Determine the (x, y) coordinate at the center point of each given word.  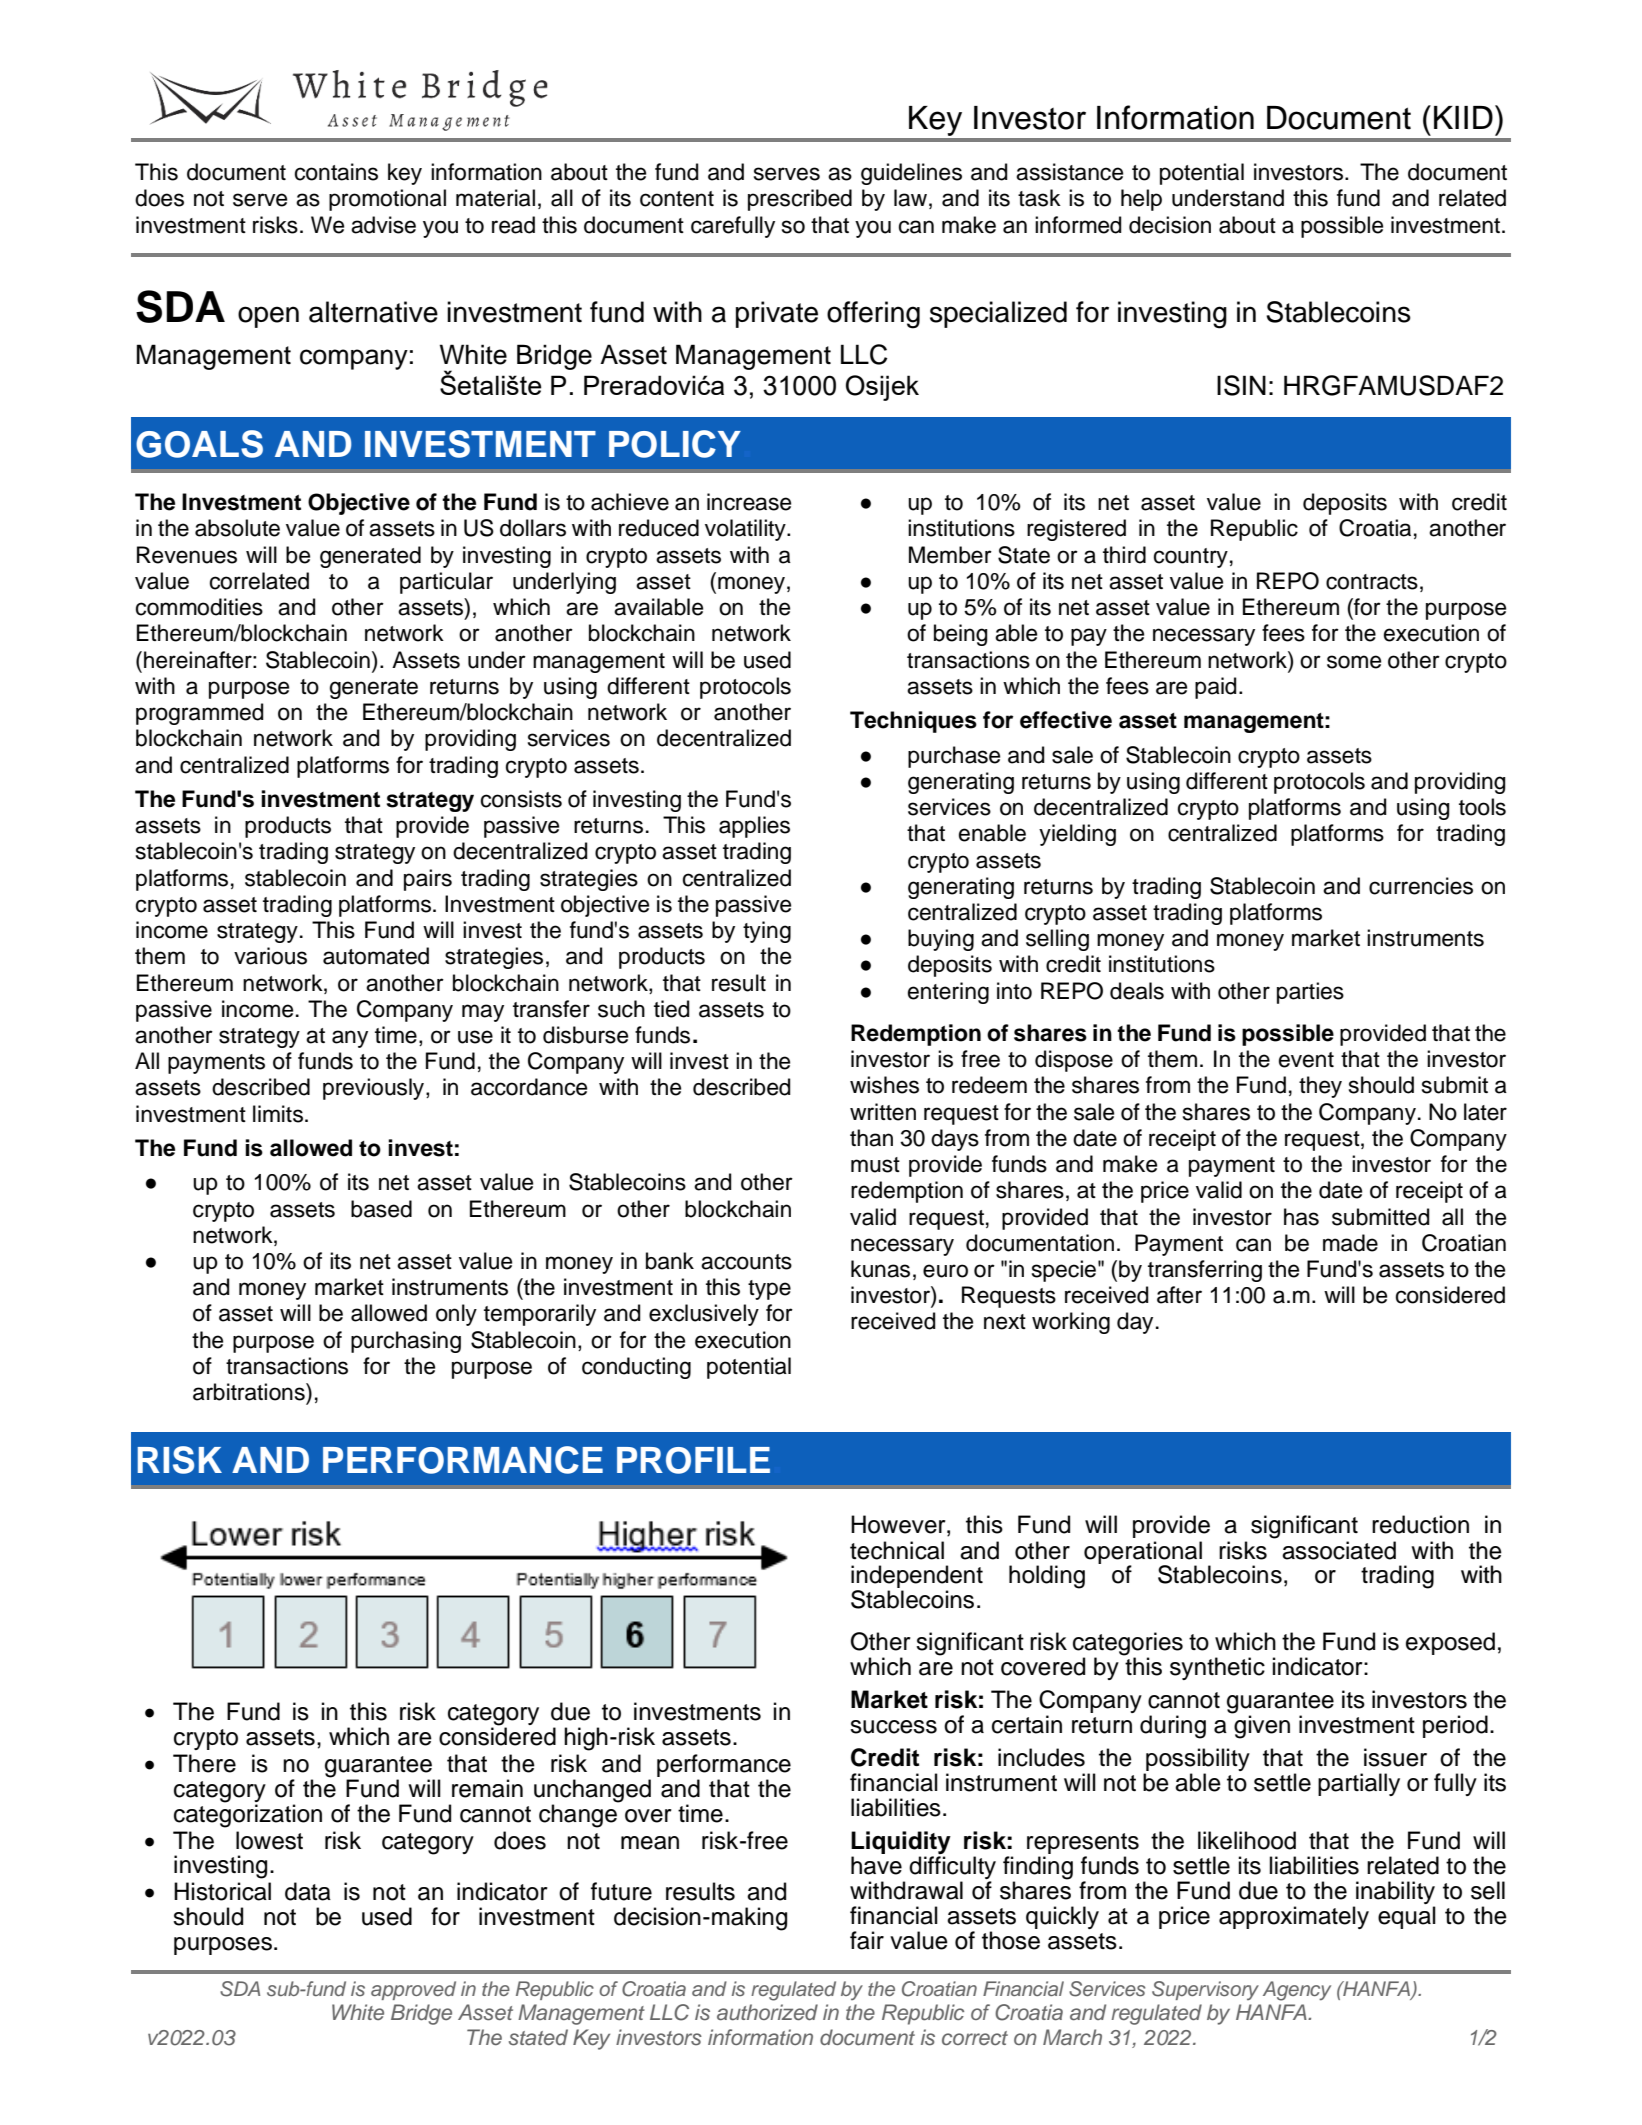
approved (413, 1990)
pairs (428, 880)
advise (383, 225)
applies (754, 827)
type (769, 1290)
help (1141, 200)
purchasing (406, 1342)
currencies (1421, 886)
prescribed (800, 200)
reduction (1420, 1524)
